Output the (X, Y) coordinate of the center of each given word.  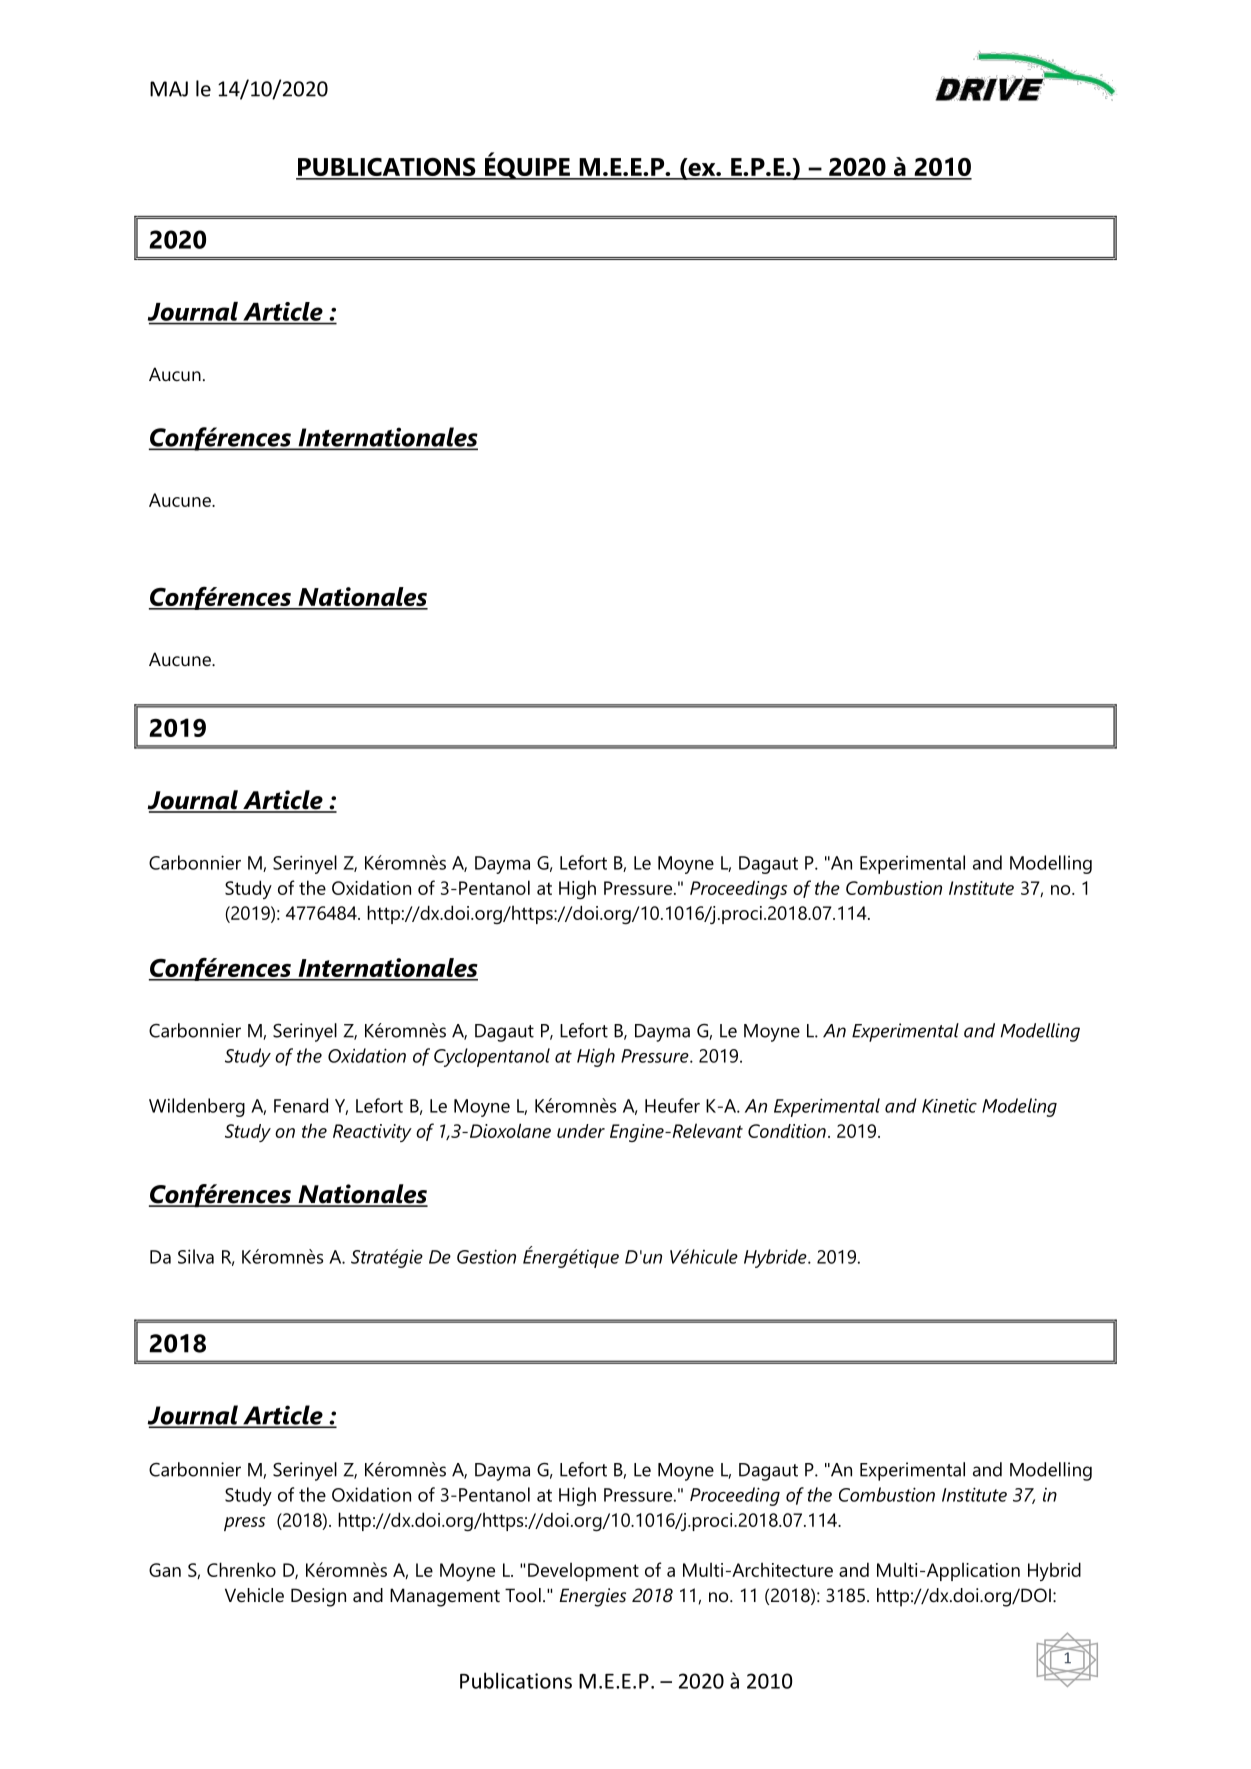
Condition (787, 1131)
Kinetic (949, 1105)
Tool (523, 1595)
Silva (196, 1256)
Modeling (1019, 1107)
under (581, 1131)
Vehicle (254, 1595)
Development (583, 1571)
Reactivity (372, 1133)
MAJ (169, 89)
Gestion (486, 1256)
